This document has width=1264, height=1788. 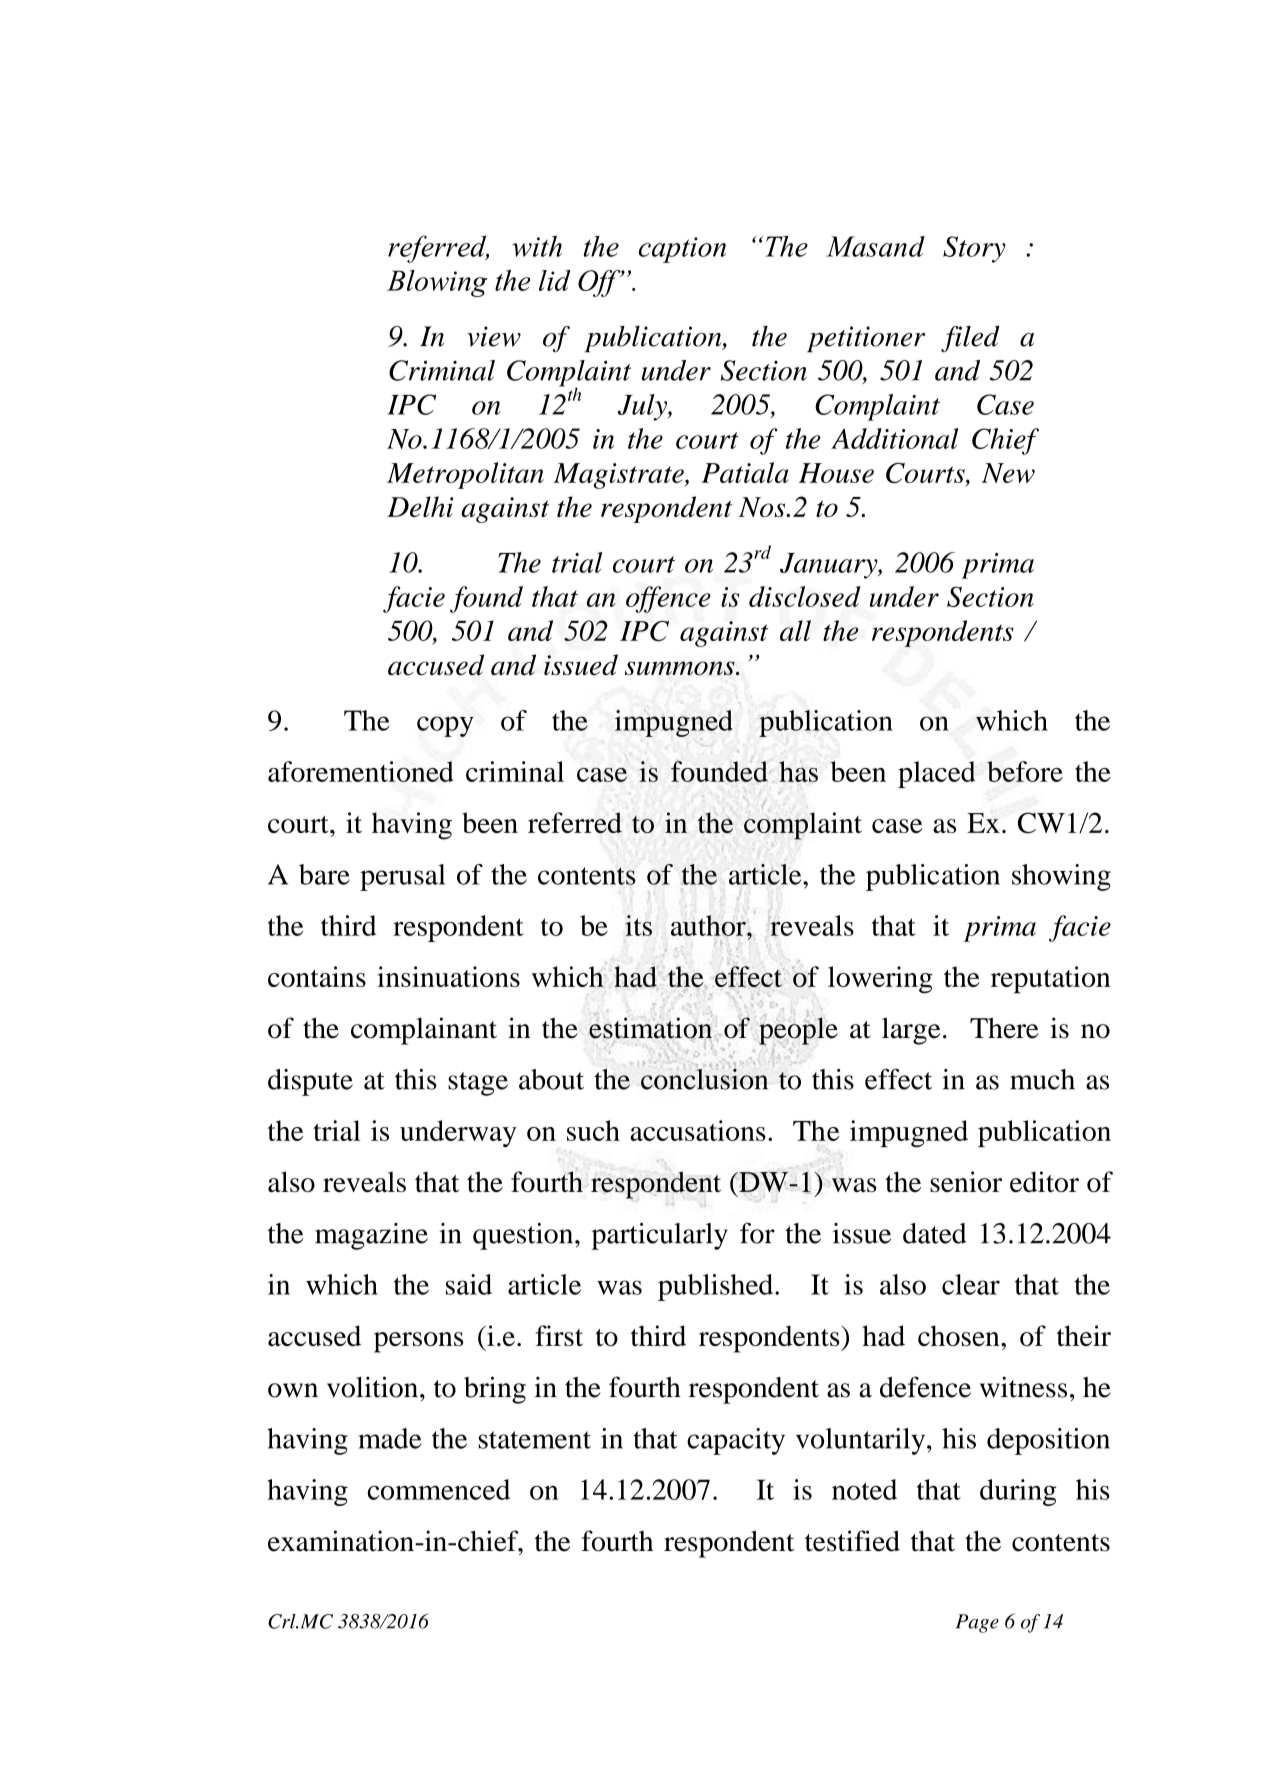 I want to click on caption, so click(x=682, y=250).
